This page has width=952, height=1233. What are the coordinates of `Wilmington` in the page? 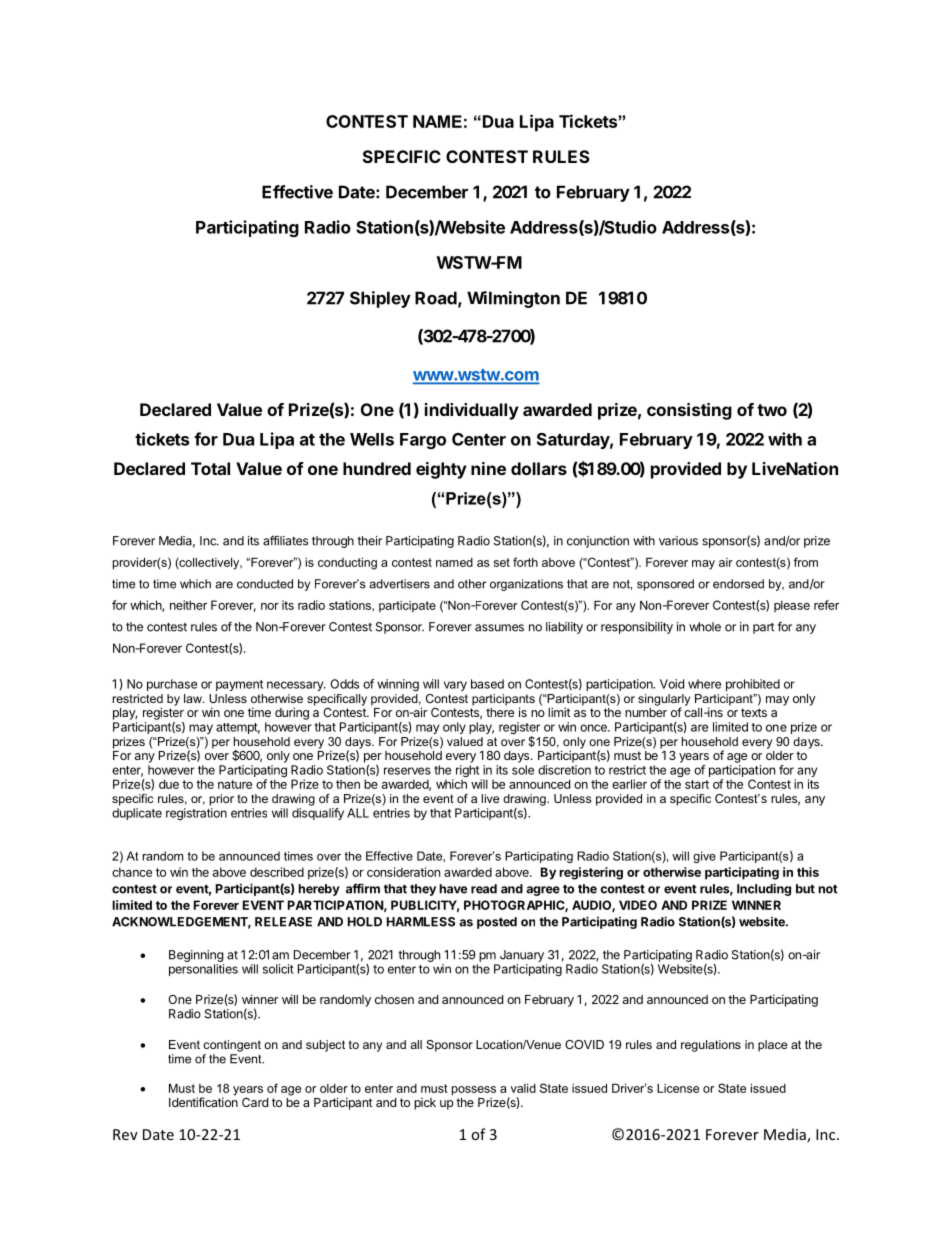 It's located at (513, 299).
